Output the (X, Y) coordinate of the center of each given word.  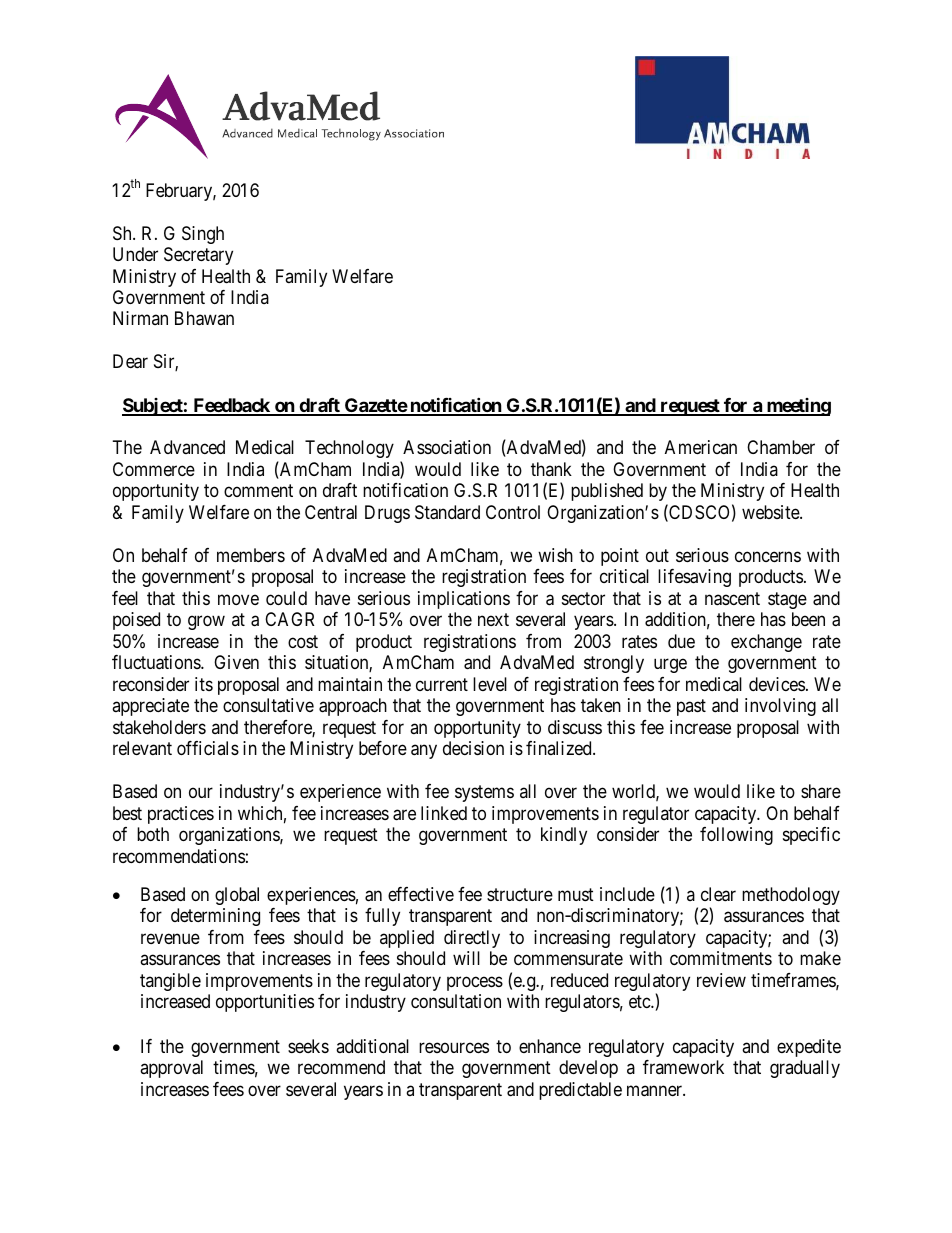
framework (683, 1067)
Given (236, 662)
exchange (766, 643)
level (490, 684)
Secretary (198, 256)
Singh (203, 235)
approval (171, 1069)
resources (454, 1047)
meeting (797, 407)
